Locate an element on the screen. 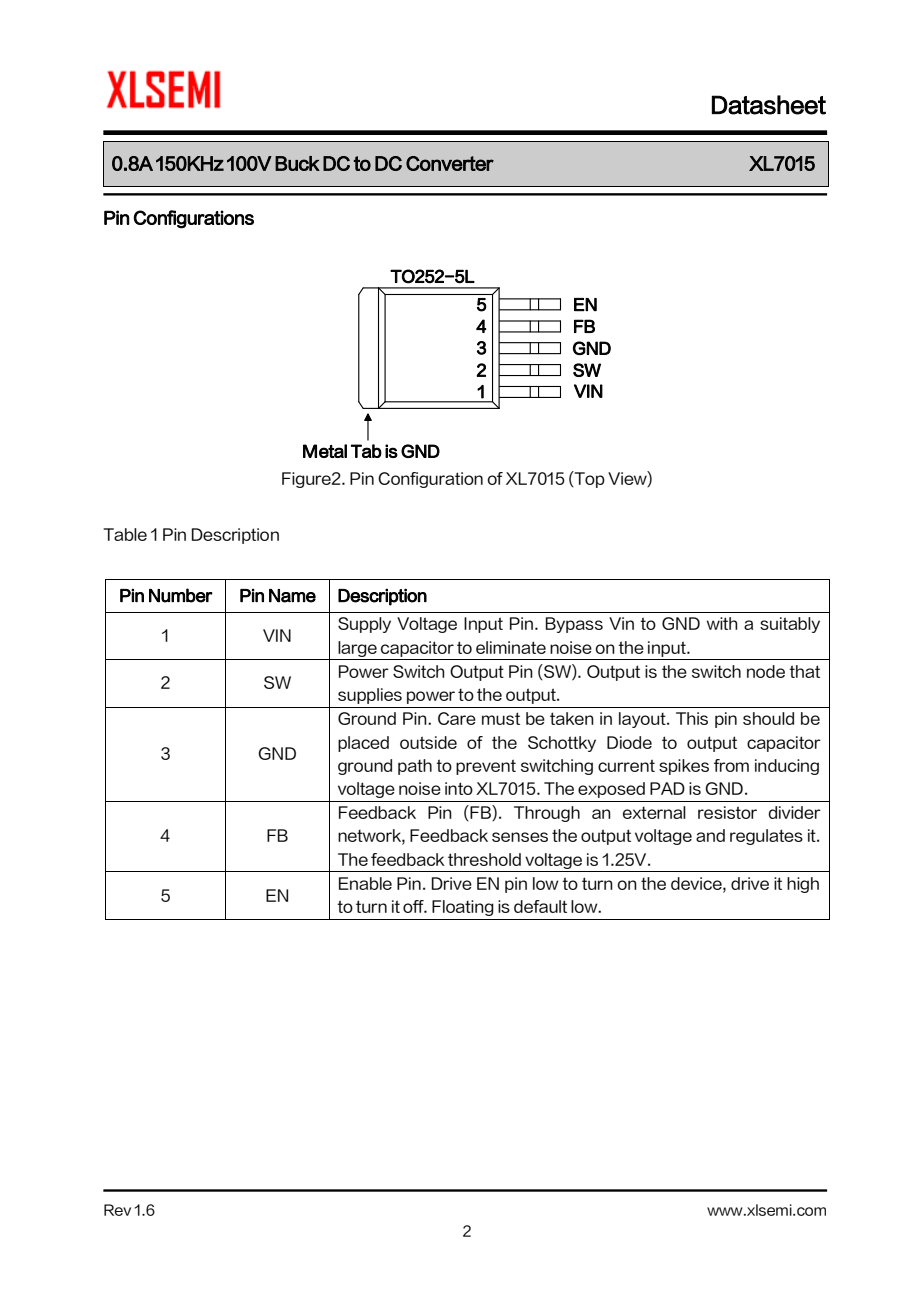 The image size is (924, 1308). high is located at coordinates (803, 885).
